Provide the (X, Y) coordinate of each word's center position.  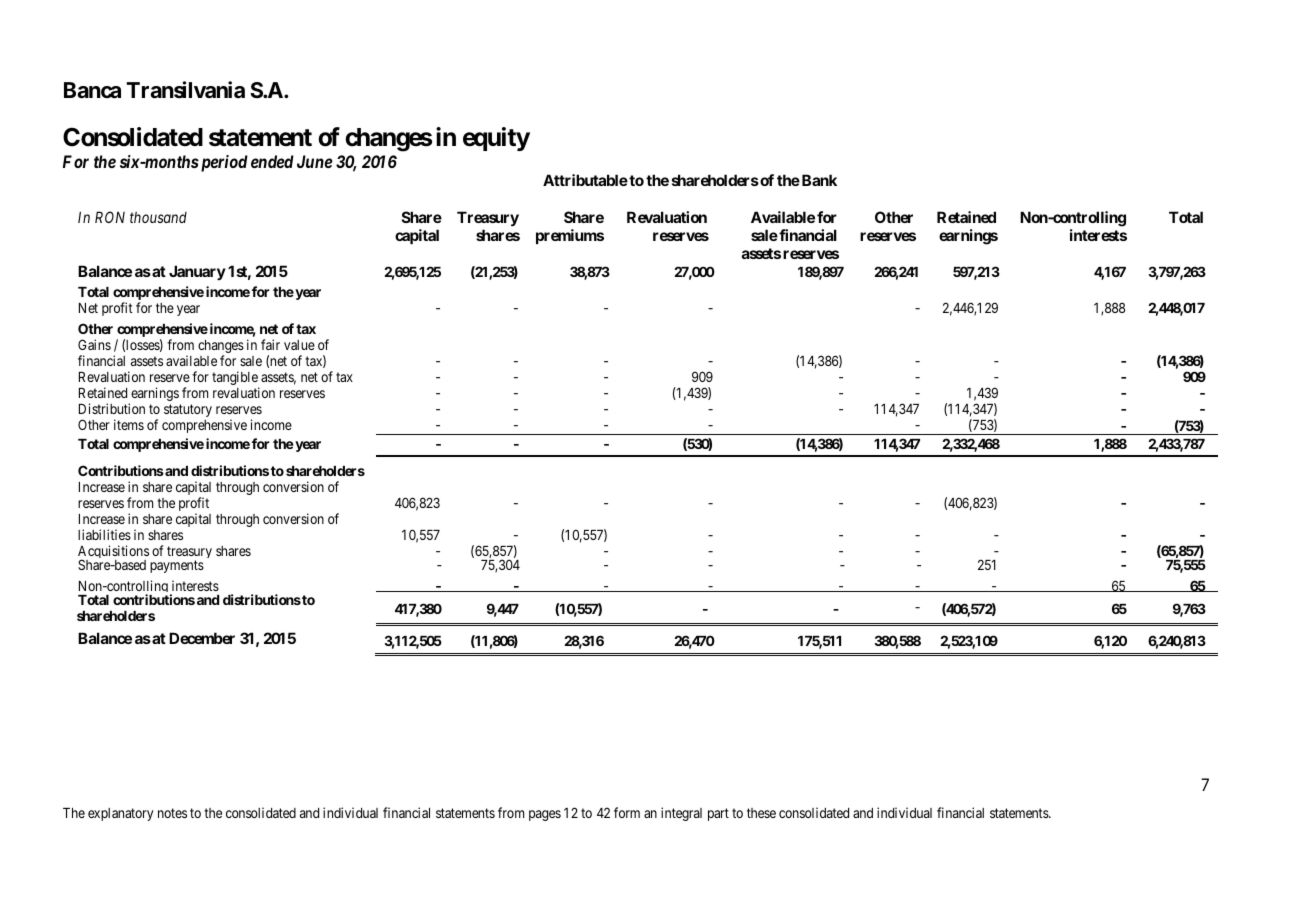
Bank (818, 180)
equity (496, 139)
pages (545, 815)
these (761, 813)
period (223, 163)
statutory (188, 410)
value (299, 345)
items (129, 424)
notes (172, 813)
